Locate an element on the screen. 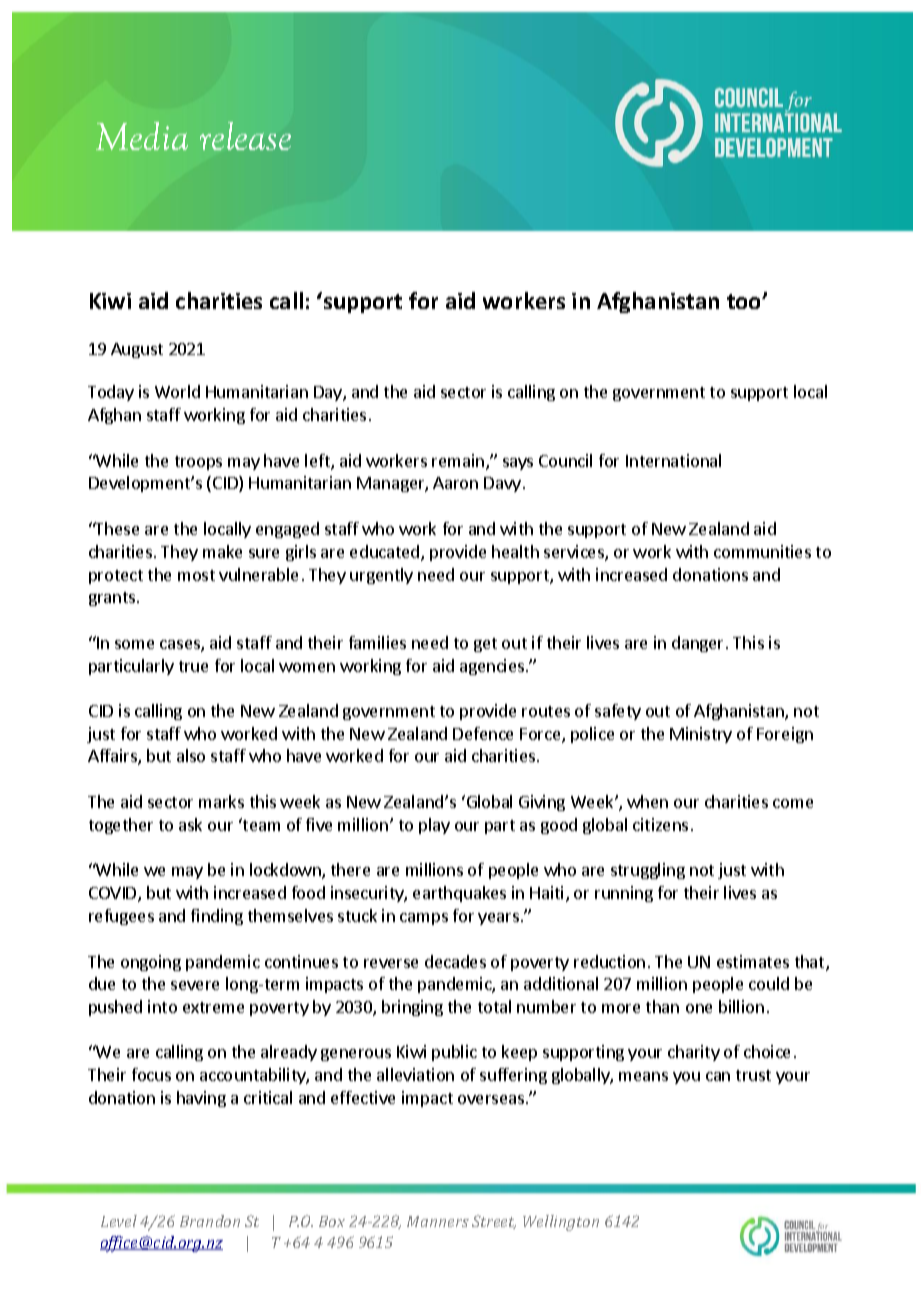 The width and height of the screenshot is (924, 1308). Manners is located at coordinates (438, 1221).
